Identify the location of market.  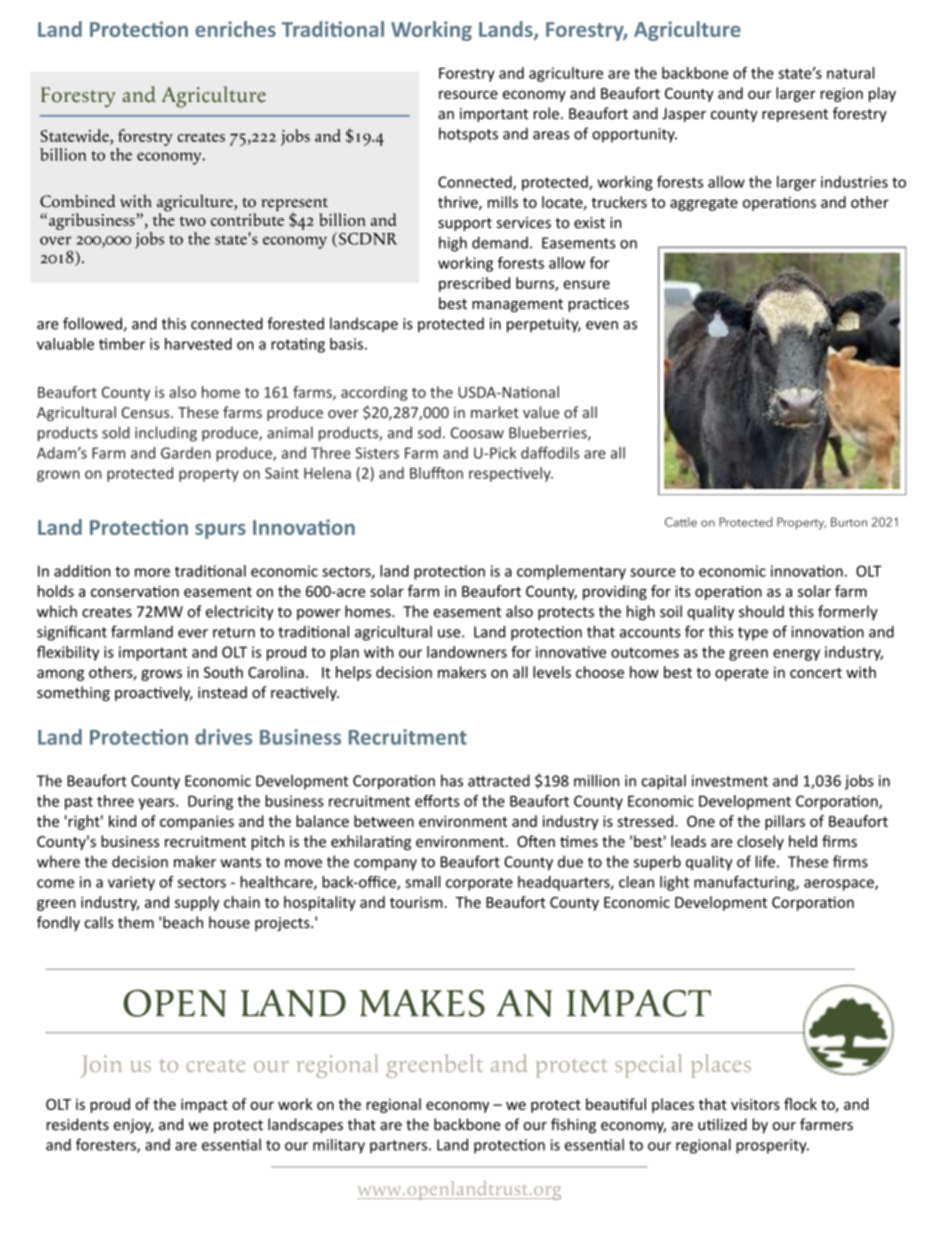
(495, 412).
